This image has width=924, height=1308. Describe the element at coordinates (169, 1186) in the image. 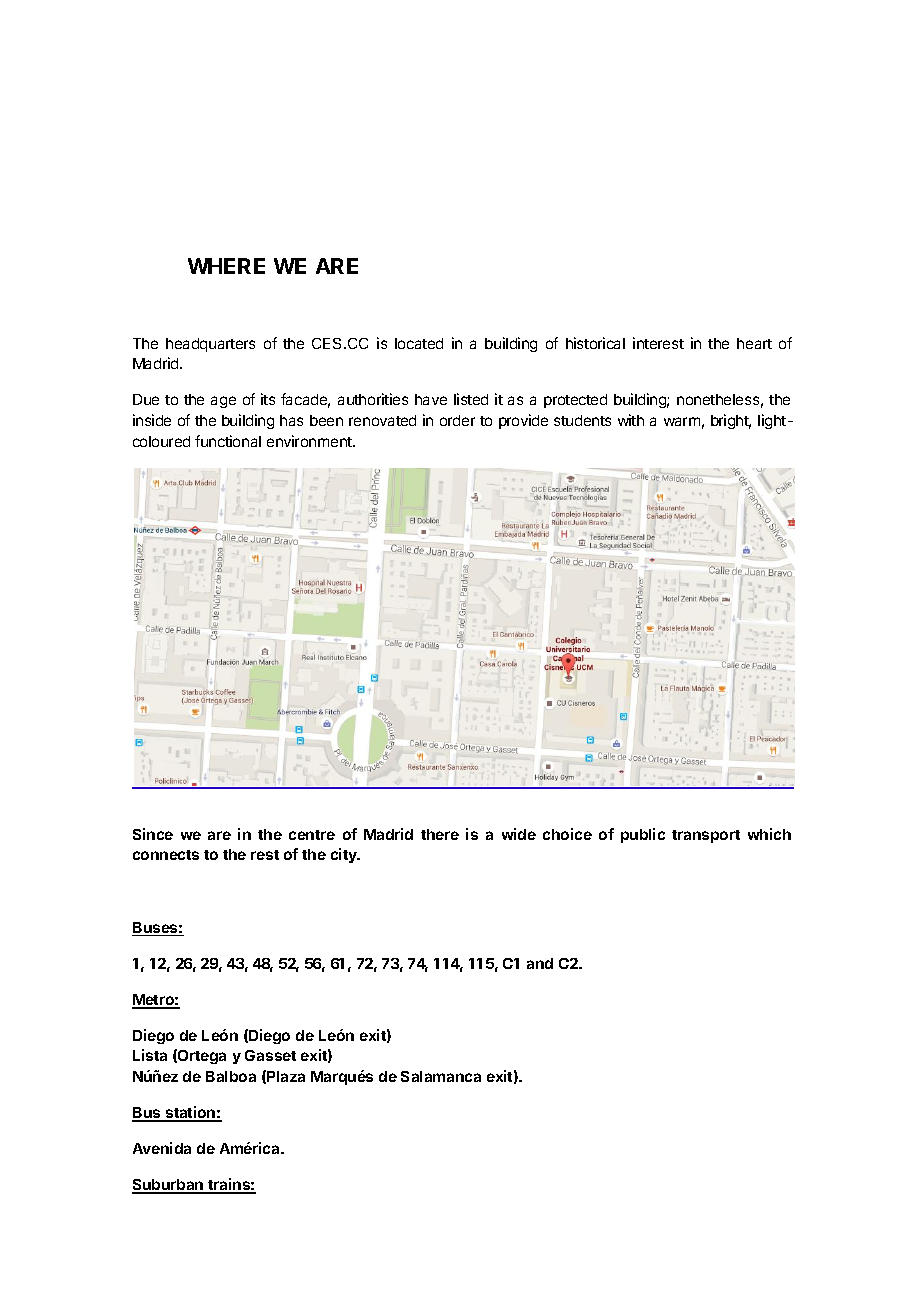

I see `Suburban` at that location.
